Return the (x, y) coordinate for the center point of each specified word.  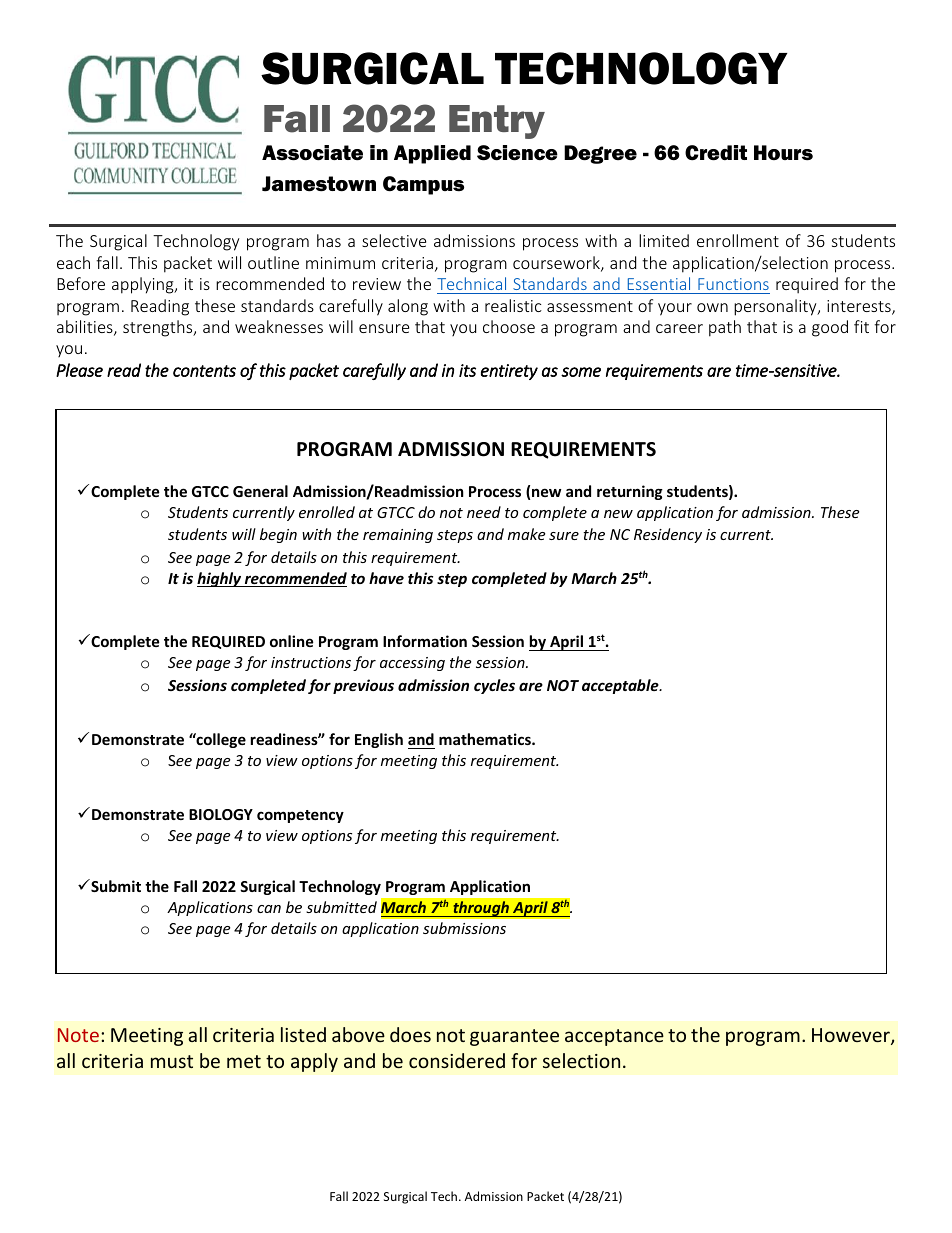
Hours (783, 153)
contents (204, 371)
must (172, 1061)
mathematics (486, 739)
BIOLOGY (221, 814)
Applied (432, 154)
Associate (312, 153)
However (852, 1036)
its (467, 370)
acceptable (621, 686)
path (725, 328)
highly (220, 579)
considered (457, 1060)
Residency (668, 535)
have (386, 578)
